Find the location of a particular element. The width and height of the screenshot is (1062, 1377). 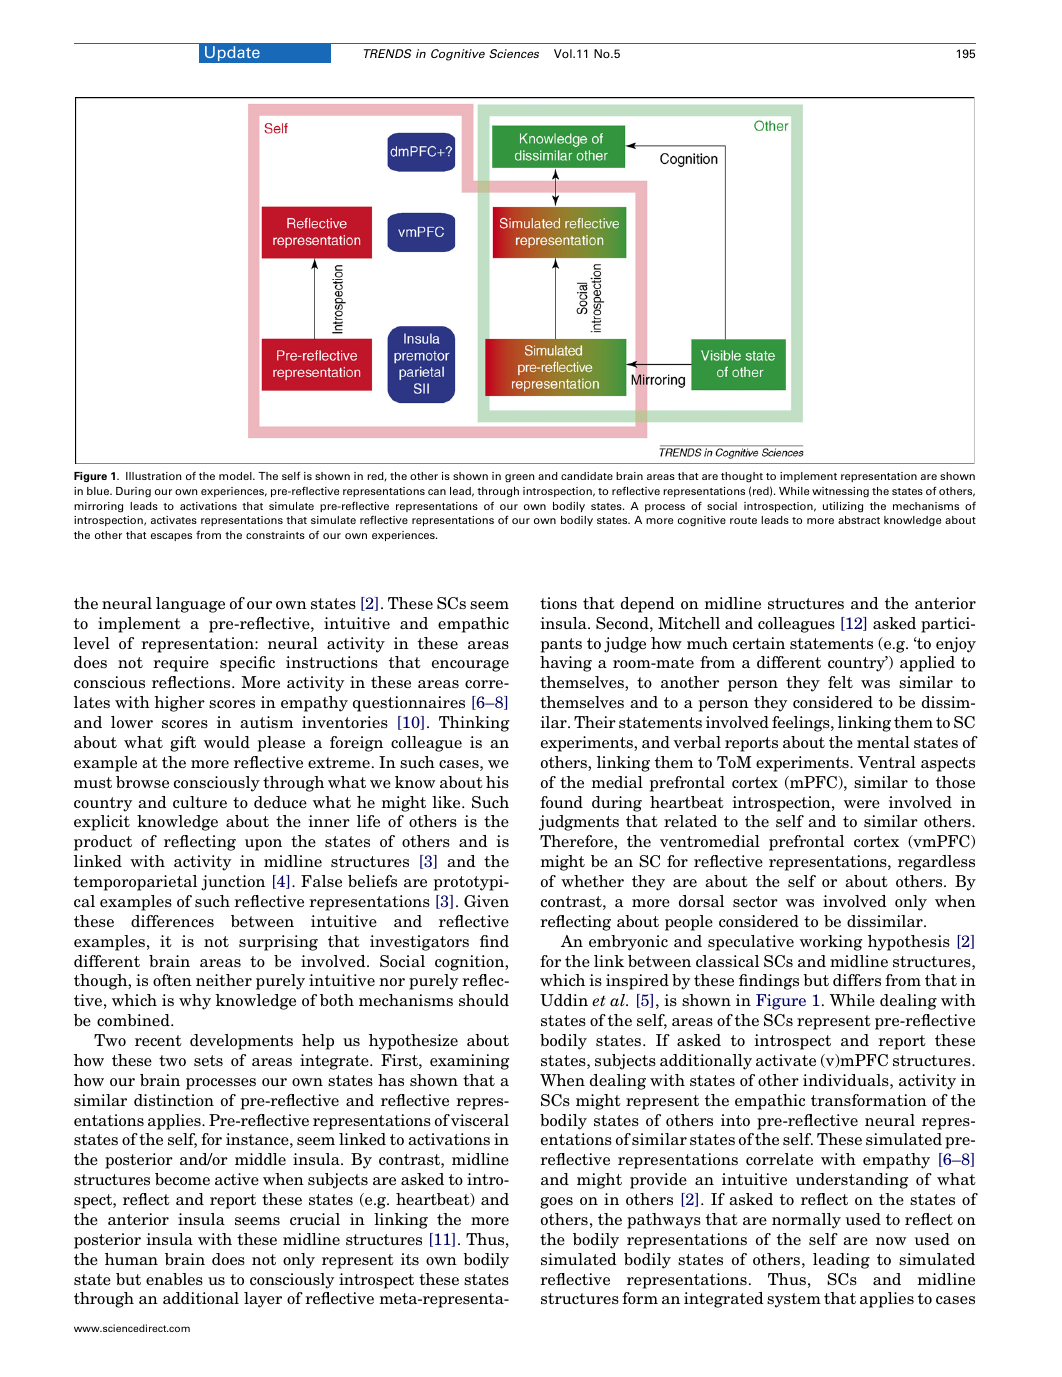

having is located at coordinates (566, 664).
